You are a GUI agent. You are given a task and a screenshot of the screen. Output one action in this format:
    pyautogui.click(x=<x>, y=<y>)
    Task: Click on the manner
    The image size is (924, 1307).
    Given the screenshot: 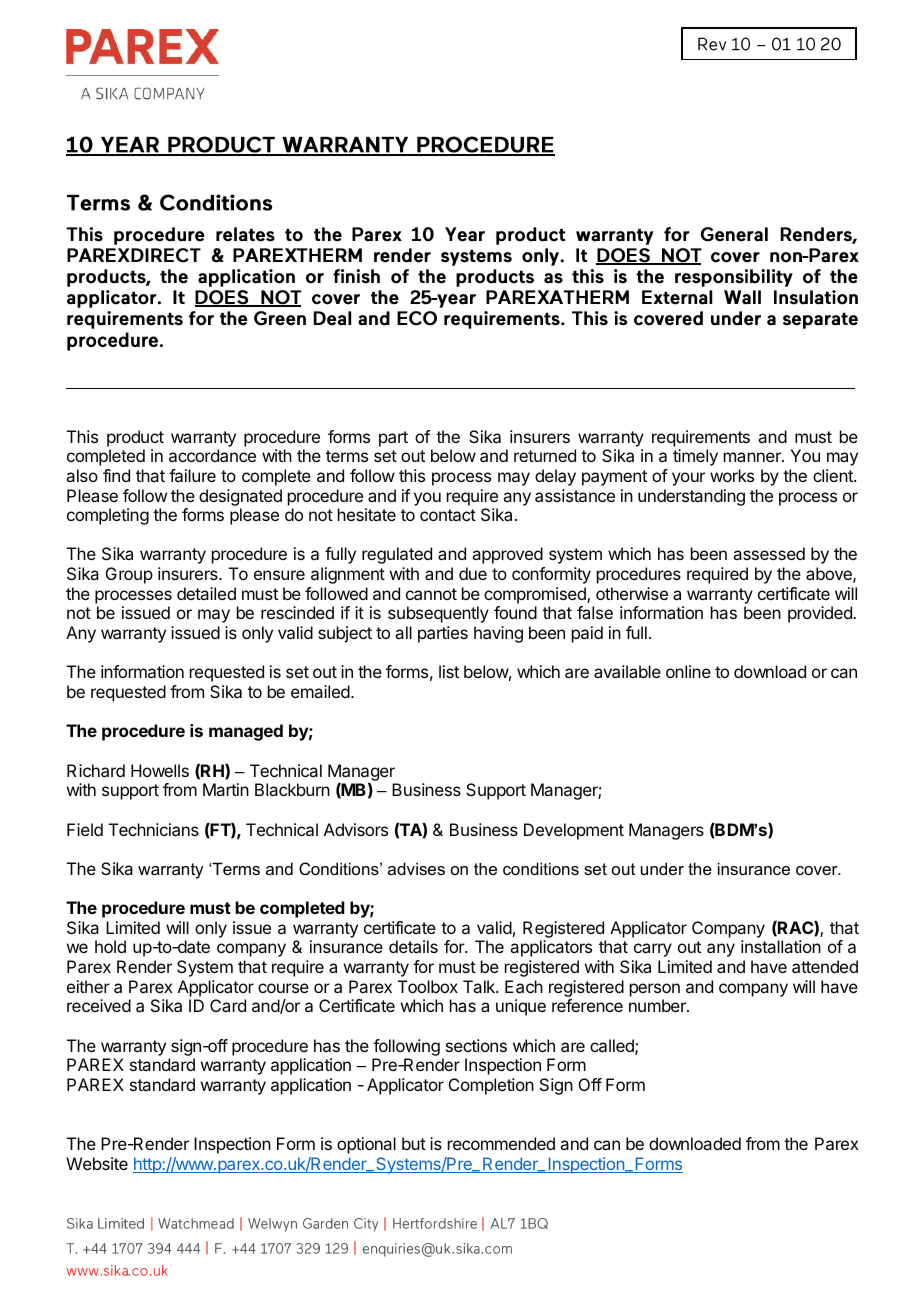 What is the action you would take?
    pyautogui.click(x=753, y=457)
